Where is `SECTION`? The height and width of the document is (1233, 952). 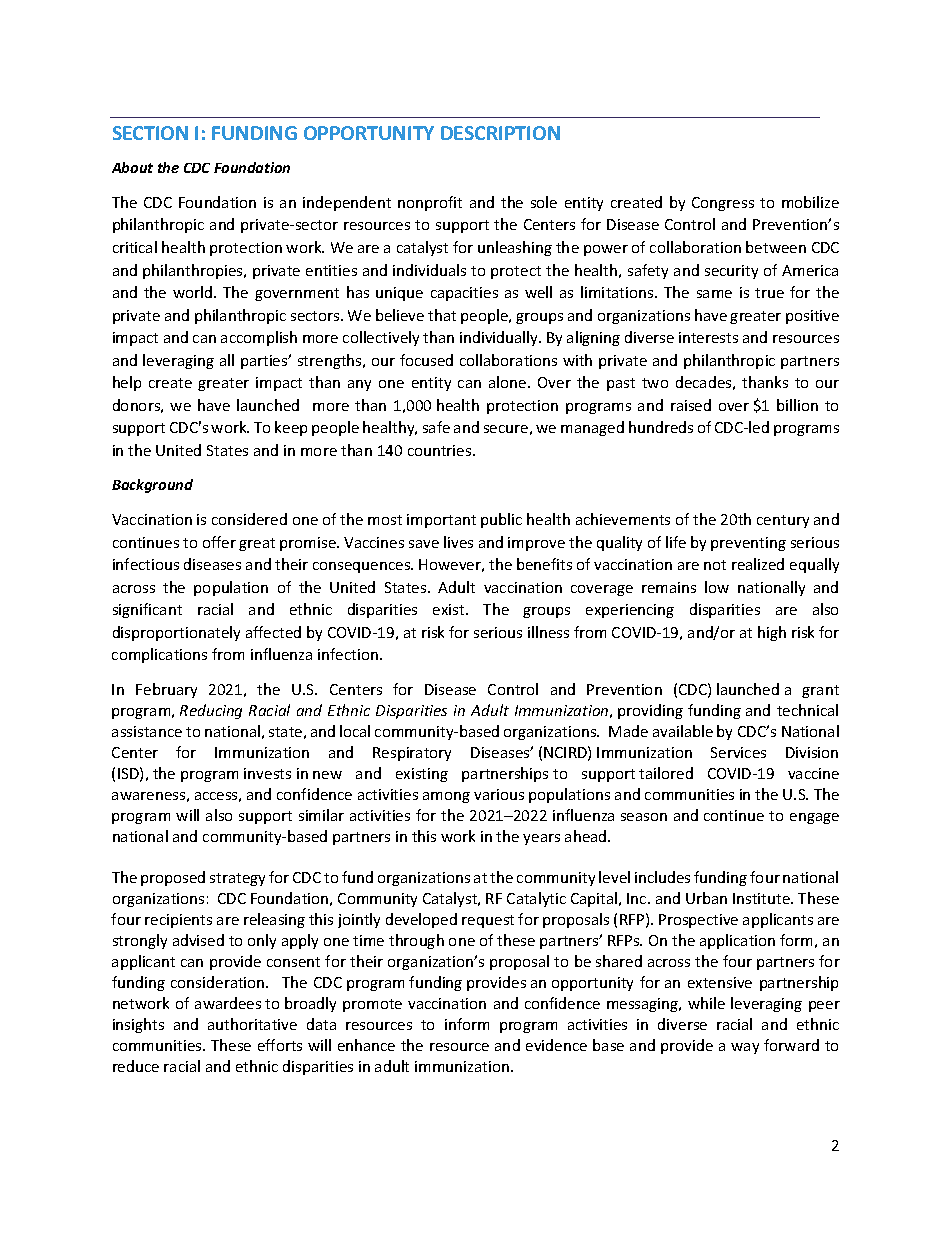 SECTION is located at coordinates (150, 133).
